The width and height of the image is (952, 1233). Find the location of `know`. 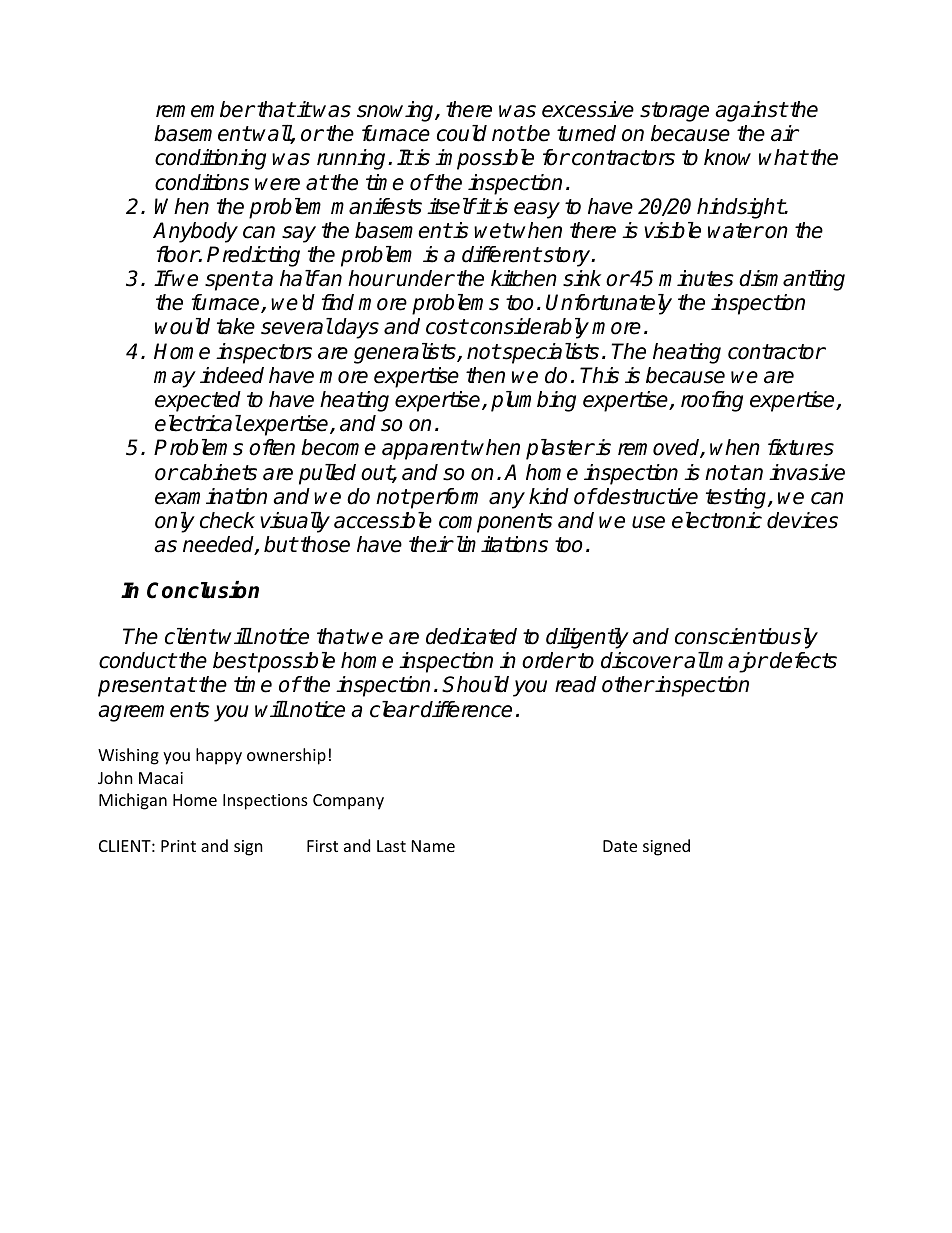

know is located at coordinates (727, 157).
